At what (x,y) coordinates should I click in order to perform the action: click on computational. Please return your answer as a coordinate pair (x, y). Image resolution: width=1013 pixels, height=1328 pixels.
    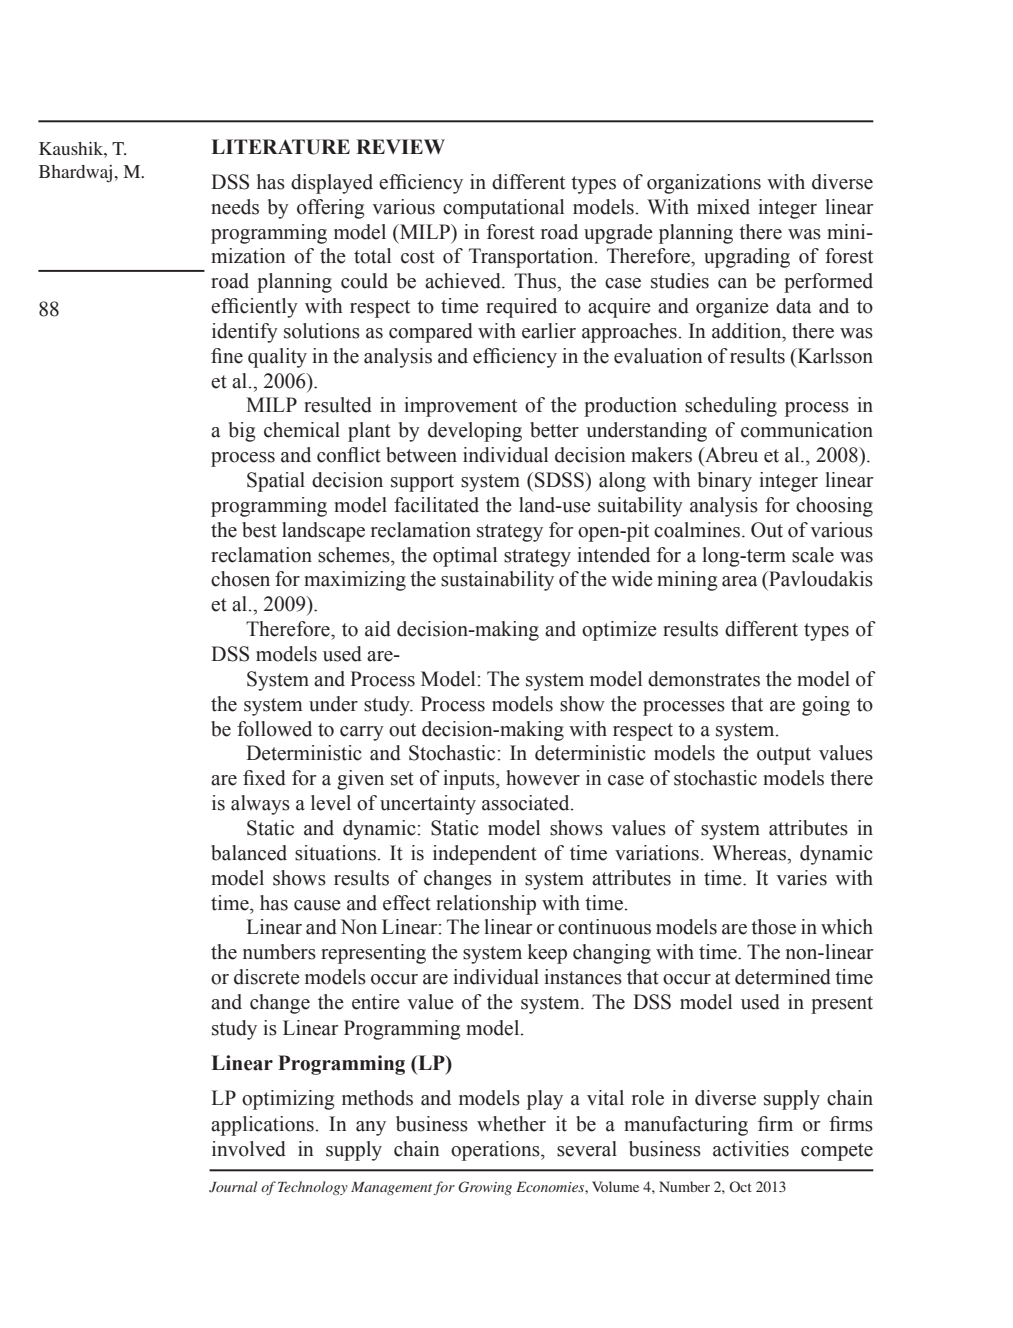
    Looking at the image, I should click on (503, 209).
